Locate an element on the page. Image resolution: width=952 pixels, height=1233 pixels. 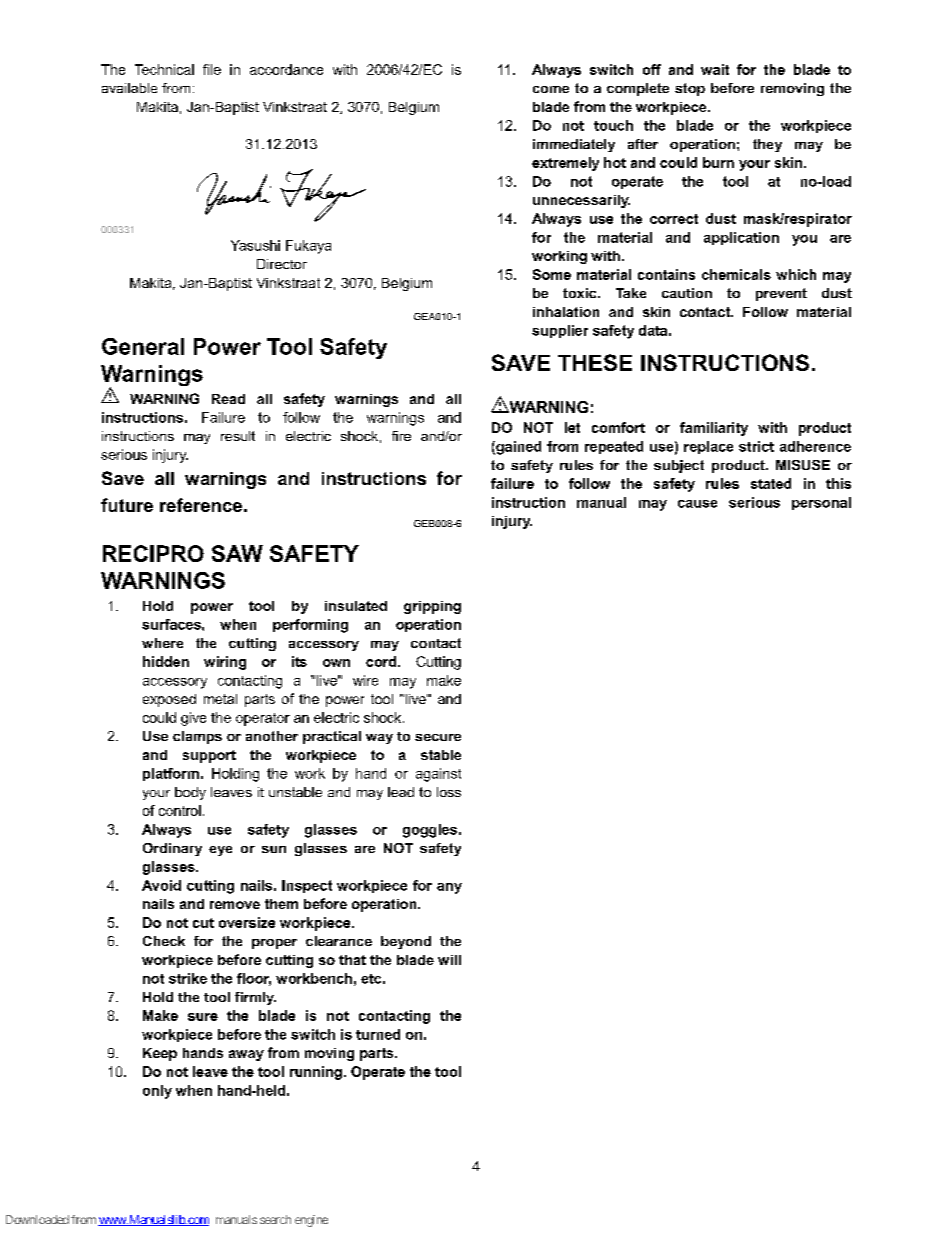
wiring is located at coordinates (225, 663).
